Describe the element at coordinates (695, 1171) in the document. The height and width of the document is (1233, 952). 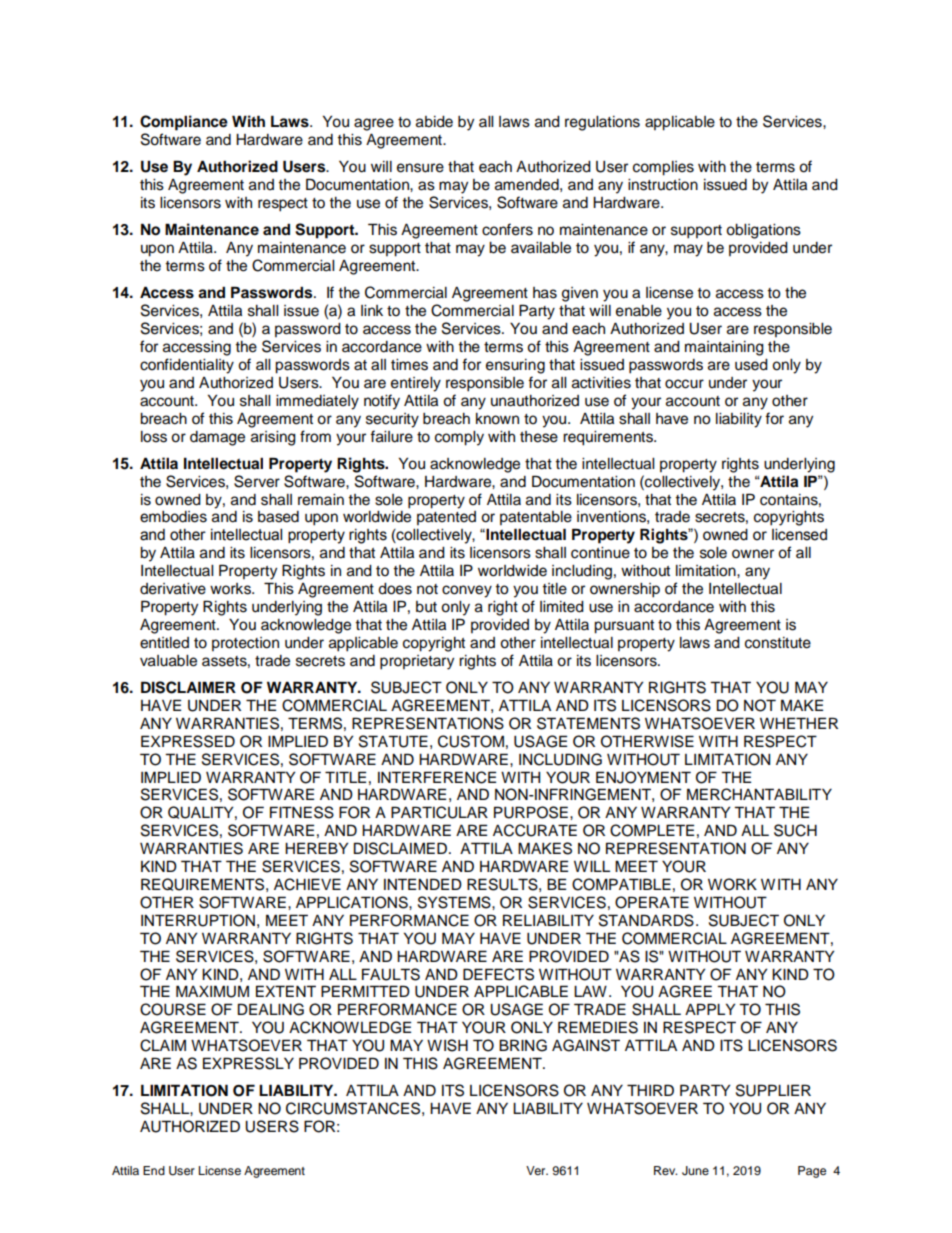
I see `June` at that location.
